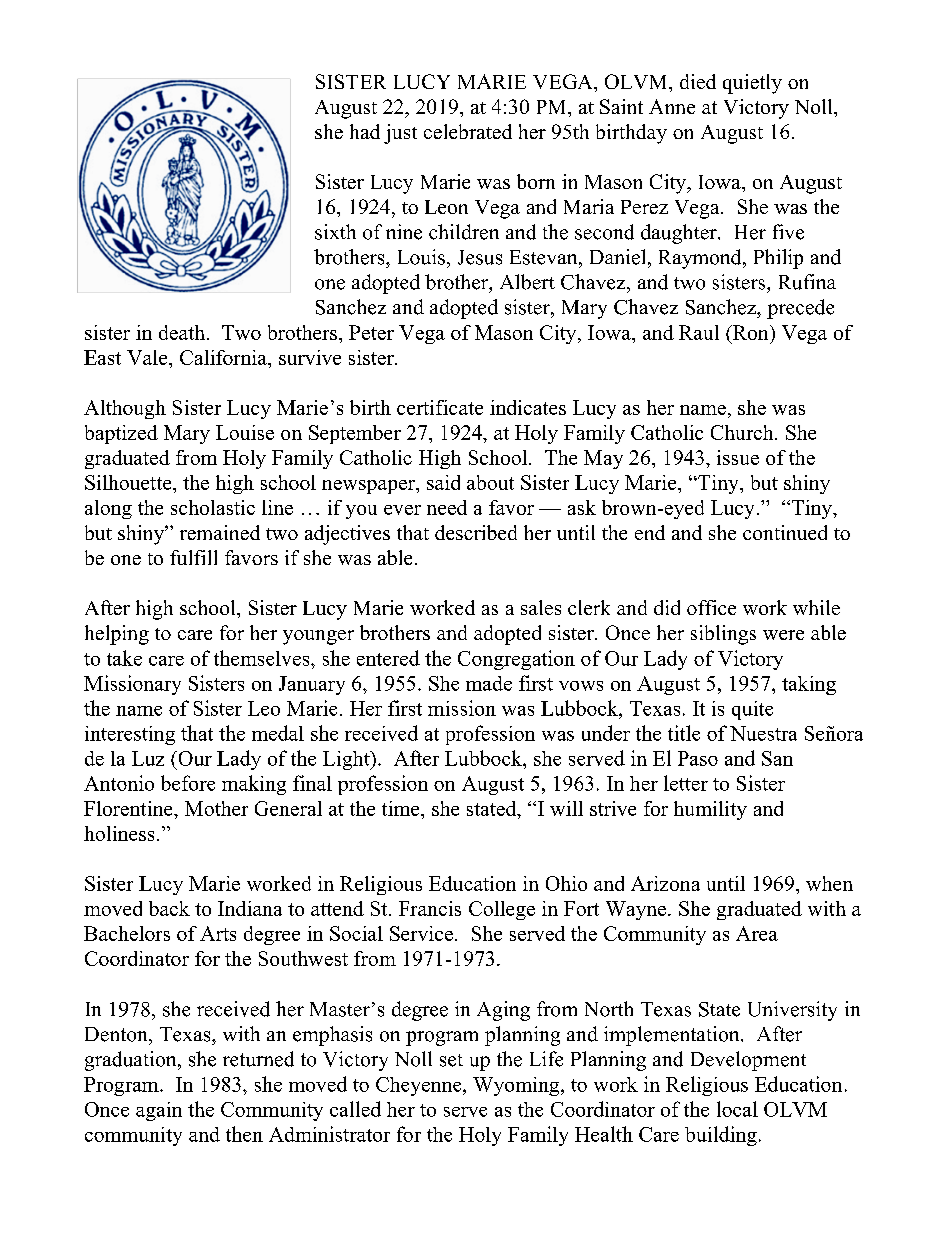  Describe the element at coordinates (440, 407) in the screenshot. I see `certificate` at that location.
